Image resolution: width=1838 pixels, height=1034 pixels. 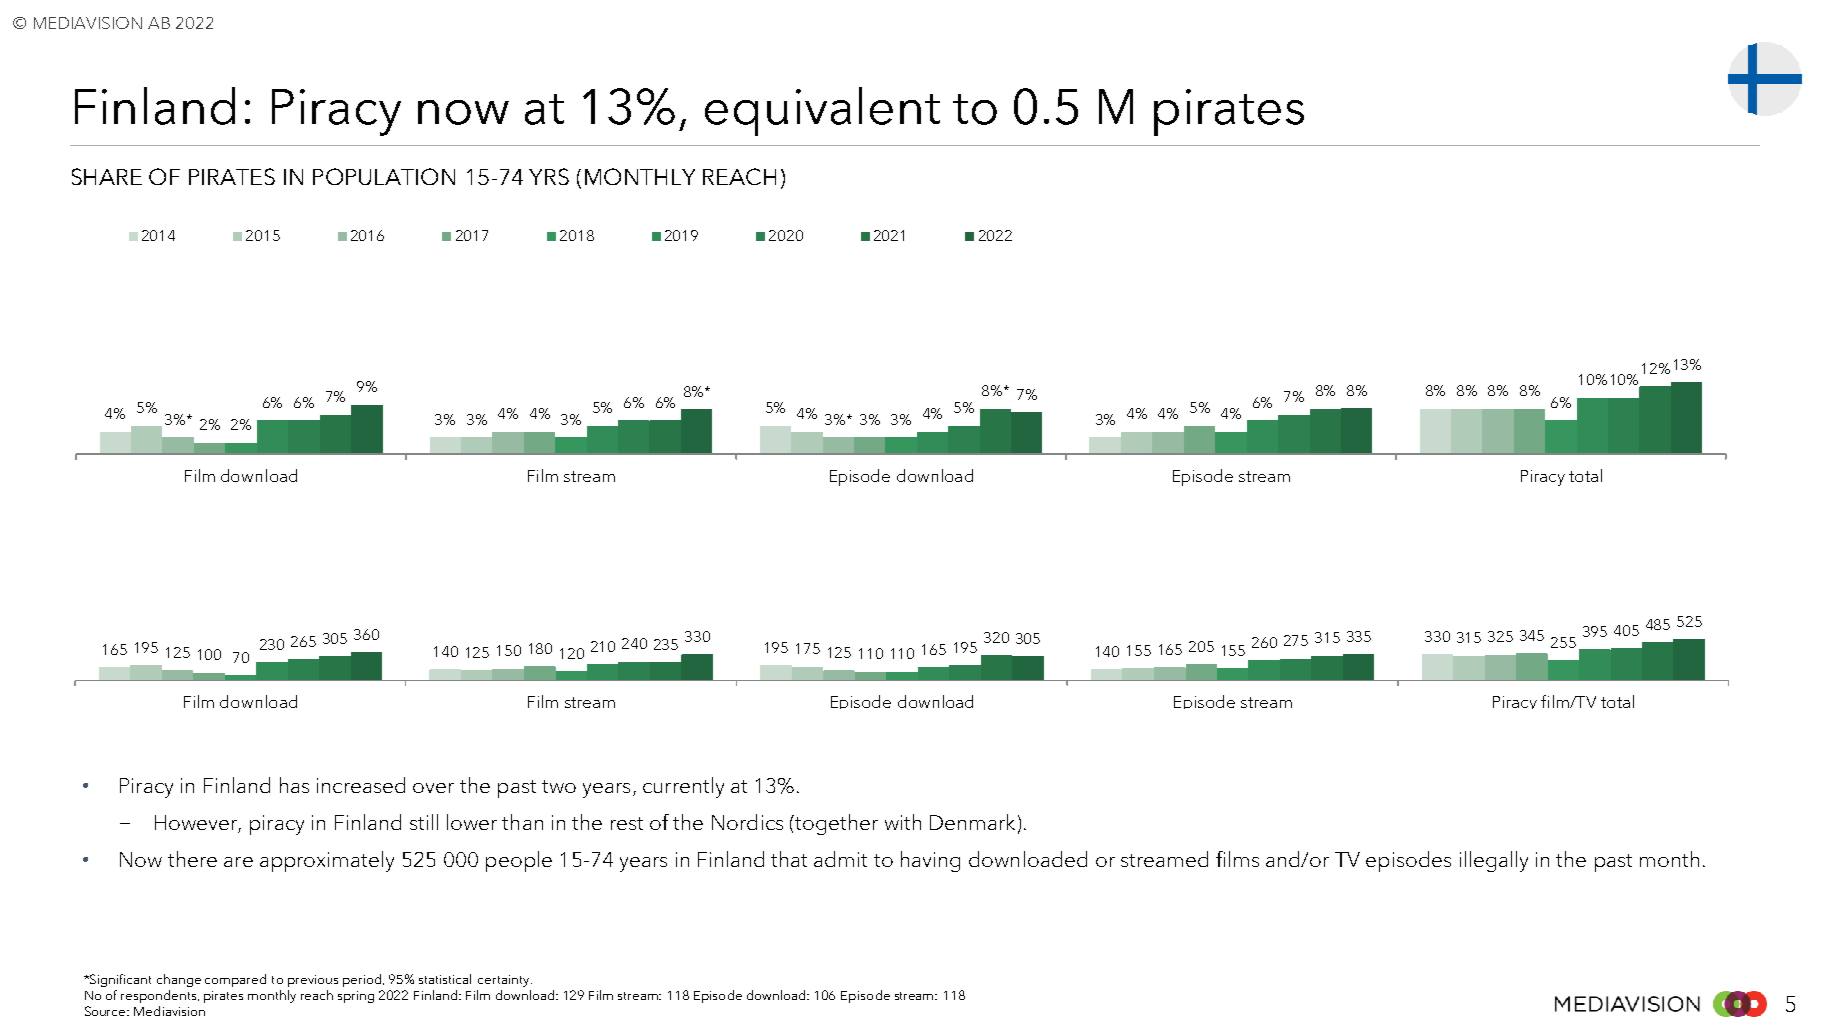 What do you see at coordinates (822, 111) in the screenshot?
I see `equivalent` at bounding box center [822, 111].
